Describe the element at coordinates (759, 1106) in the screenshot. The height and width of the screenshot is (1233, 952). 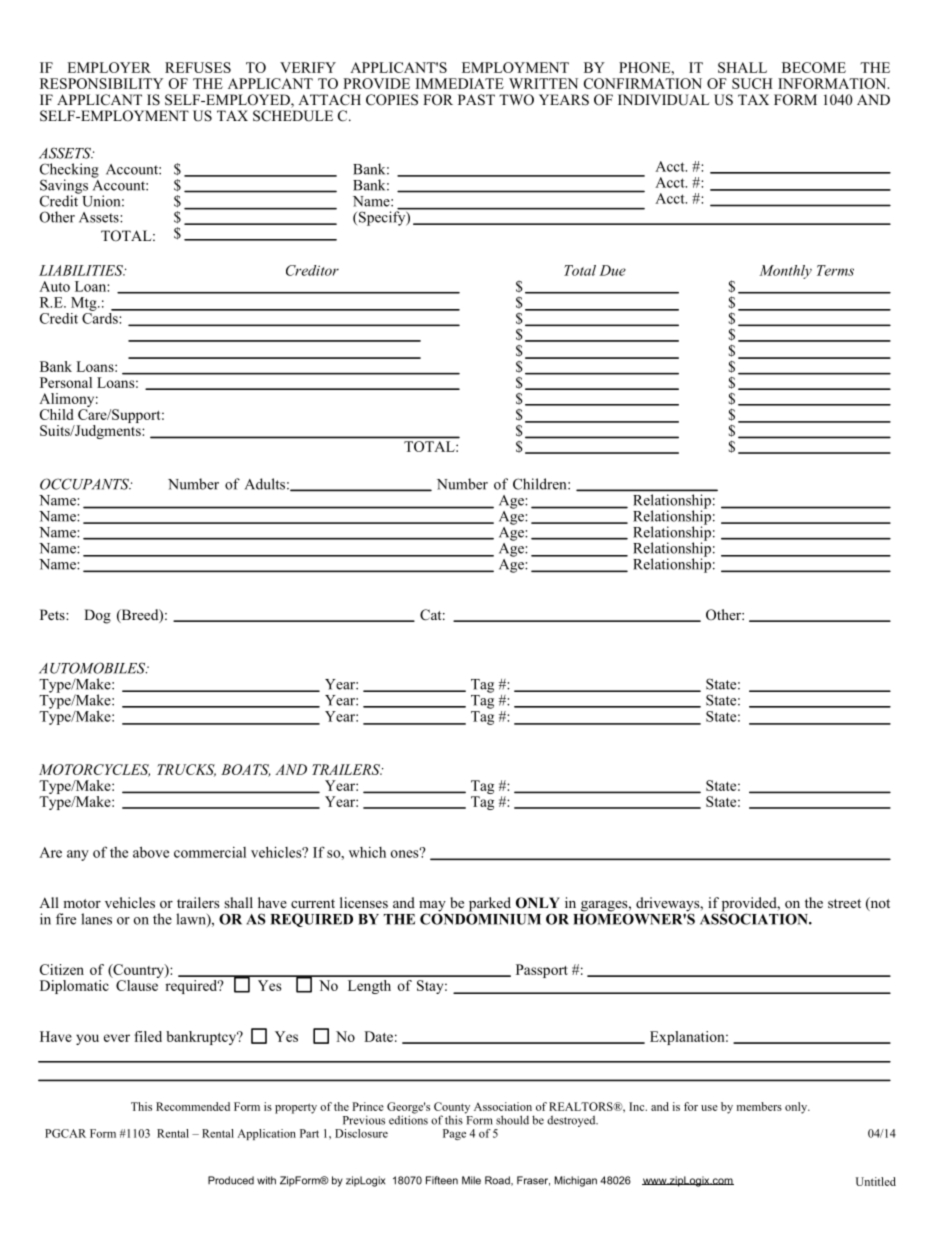
I see `members` at that location.
